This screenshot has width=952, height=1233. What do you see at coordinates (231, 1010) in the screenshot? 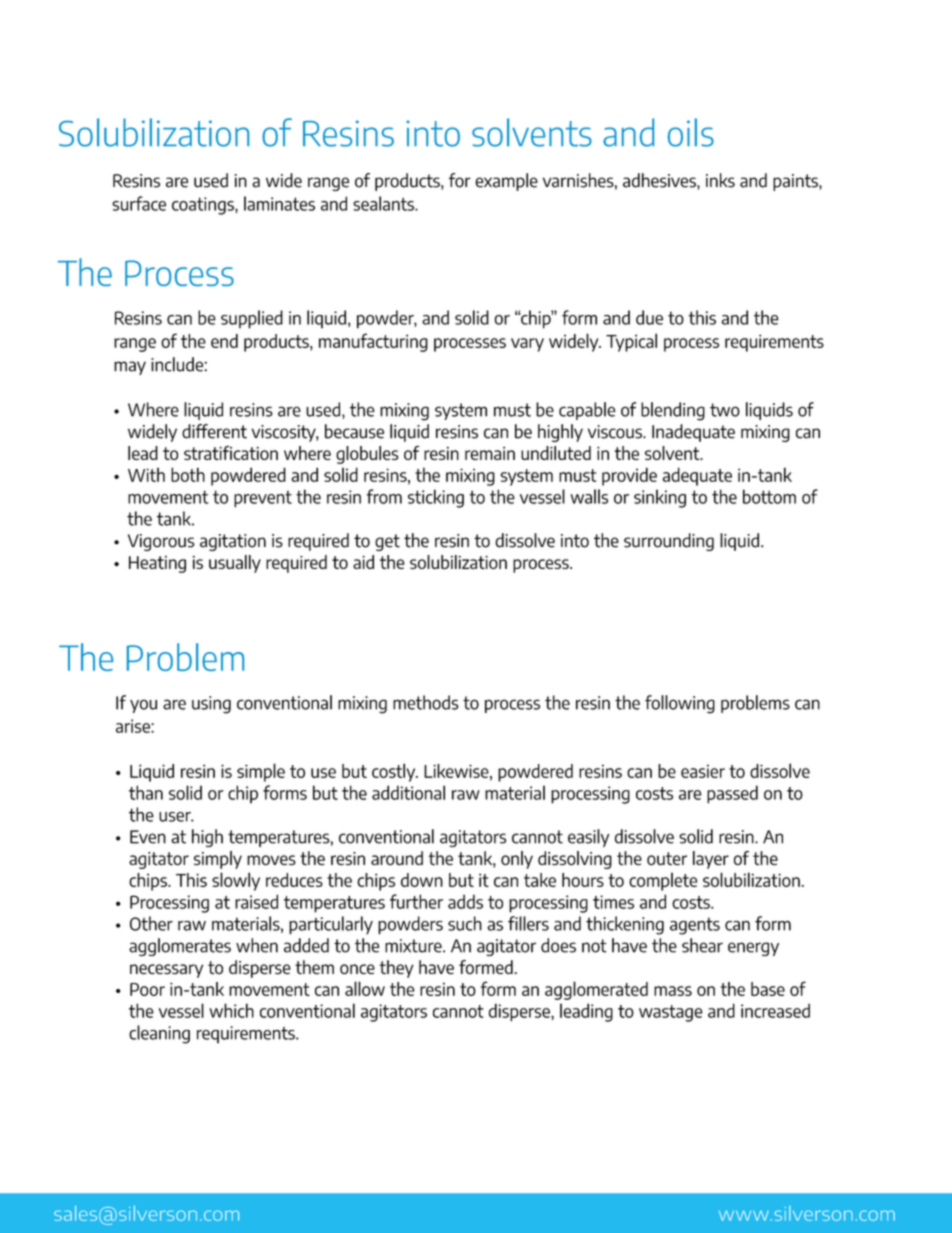
I see `which` at bounding box center [231, 1010].
